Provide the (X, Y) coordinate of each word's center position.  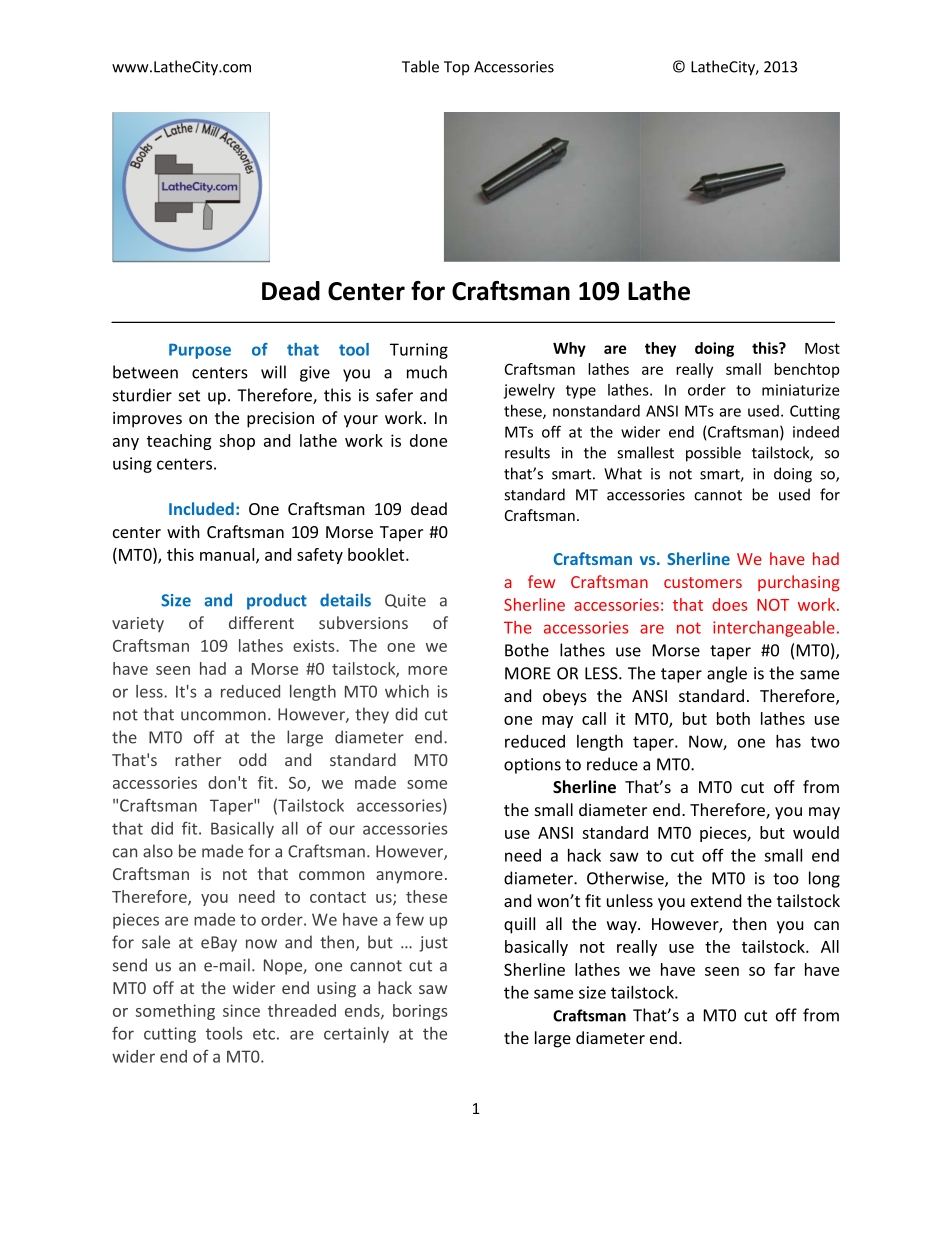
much (427, 372)
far (784, 969)
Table (420, 66)
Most (822, 348)
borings (420, 1012)
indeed (816, 432)
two (825, 742)
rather (198, 759)
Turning (419, 351)
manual (228, 555)
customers (703, 582)
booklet (377, 554)
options (532, 766)
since (241, 1010)
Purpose (200, 351)
